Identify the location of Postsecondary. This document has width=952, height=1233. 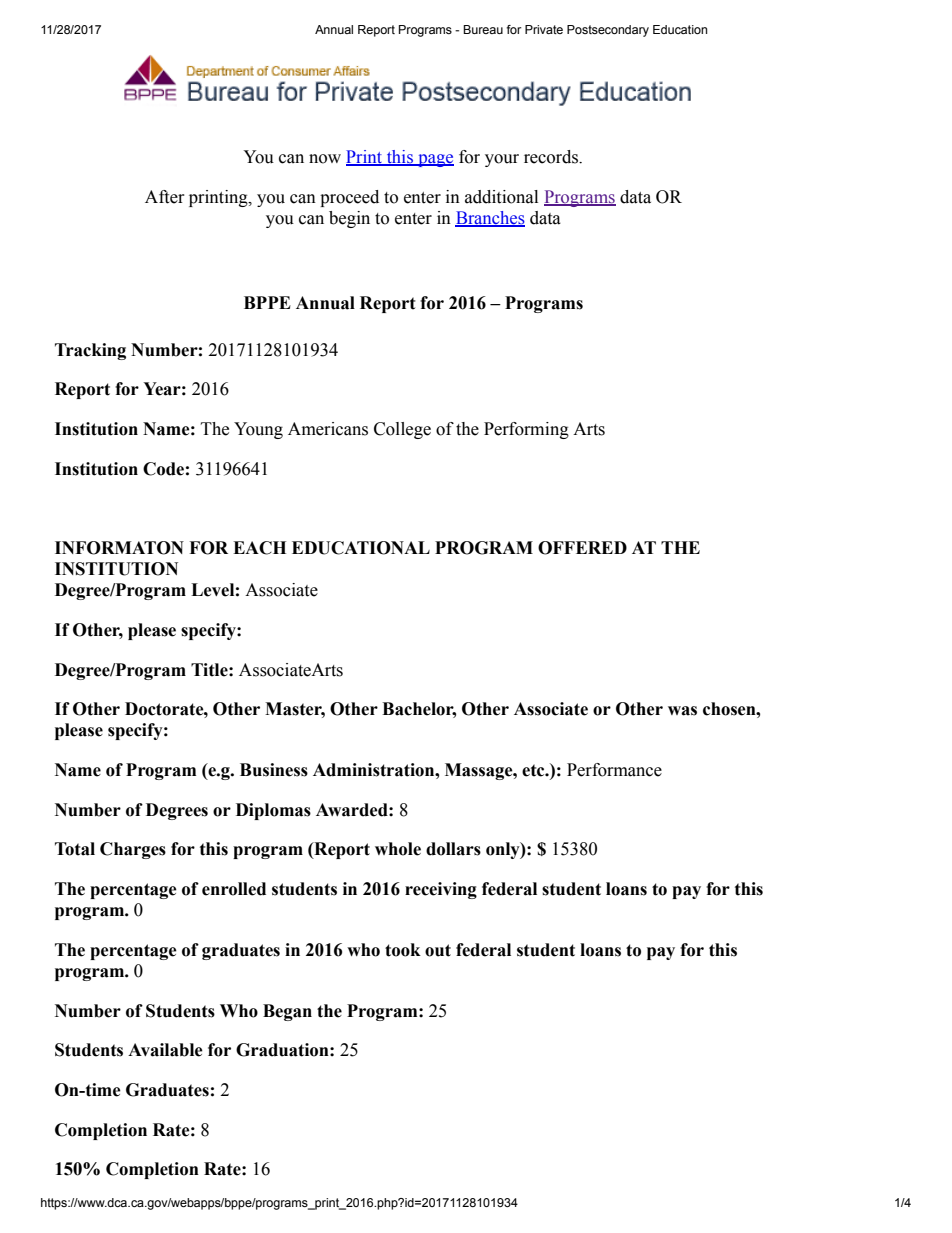
(608, 31).
